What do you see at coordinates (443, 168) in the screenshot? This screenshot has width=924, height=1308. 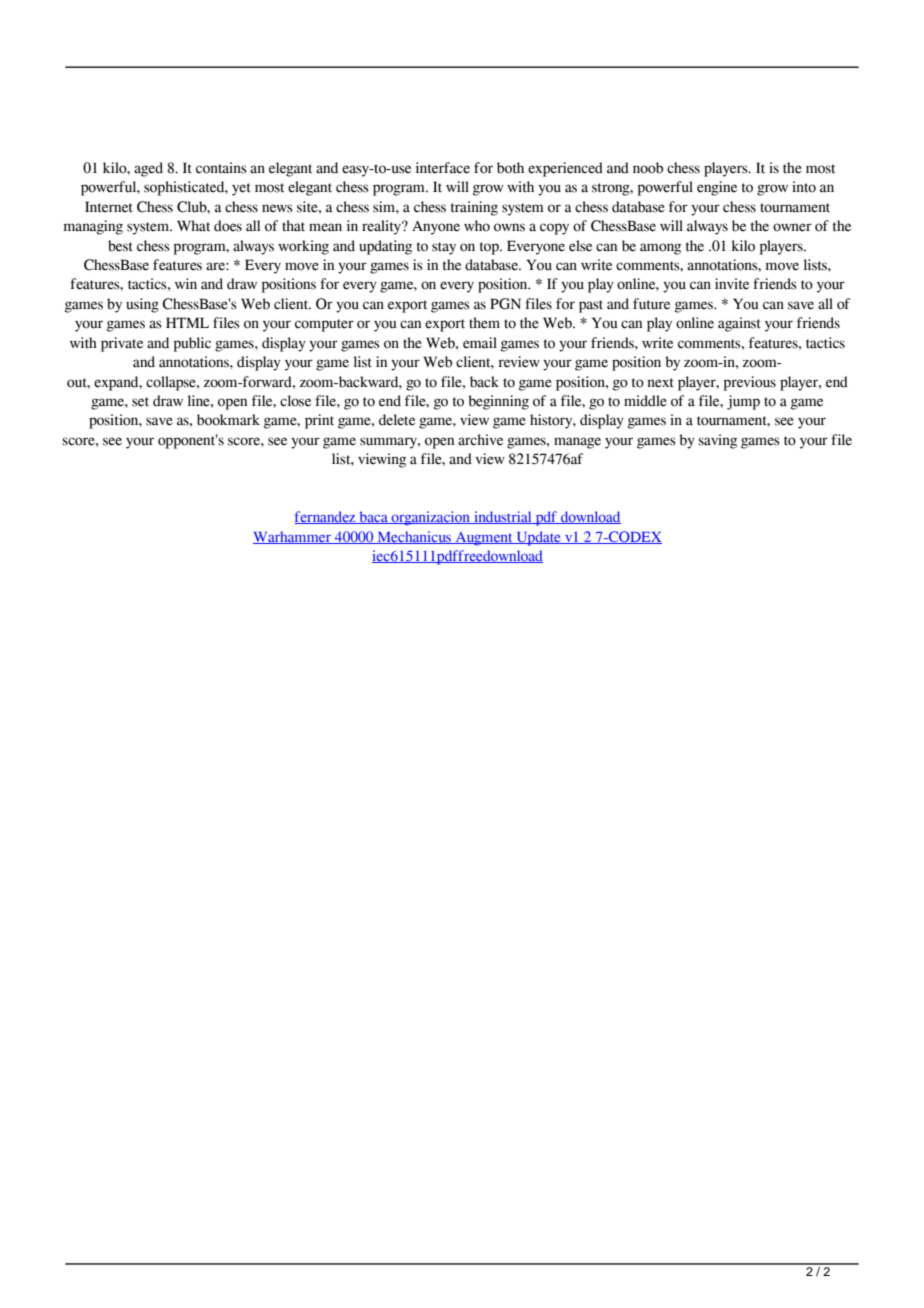 I see `interface` at bounding box center [443, 168].
